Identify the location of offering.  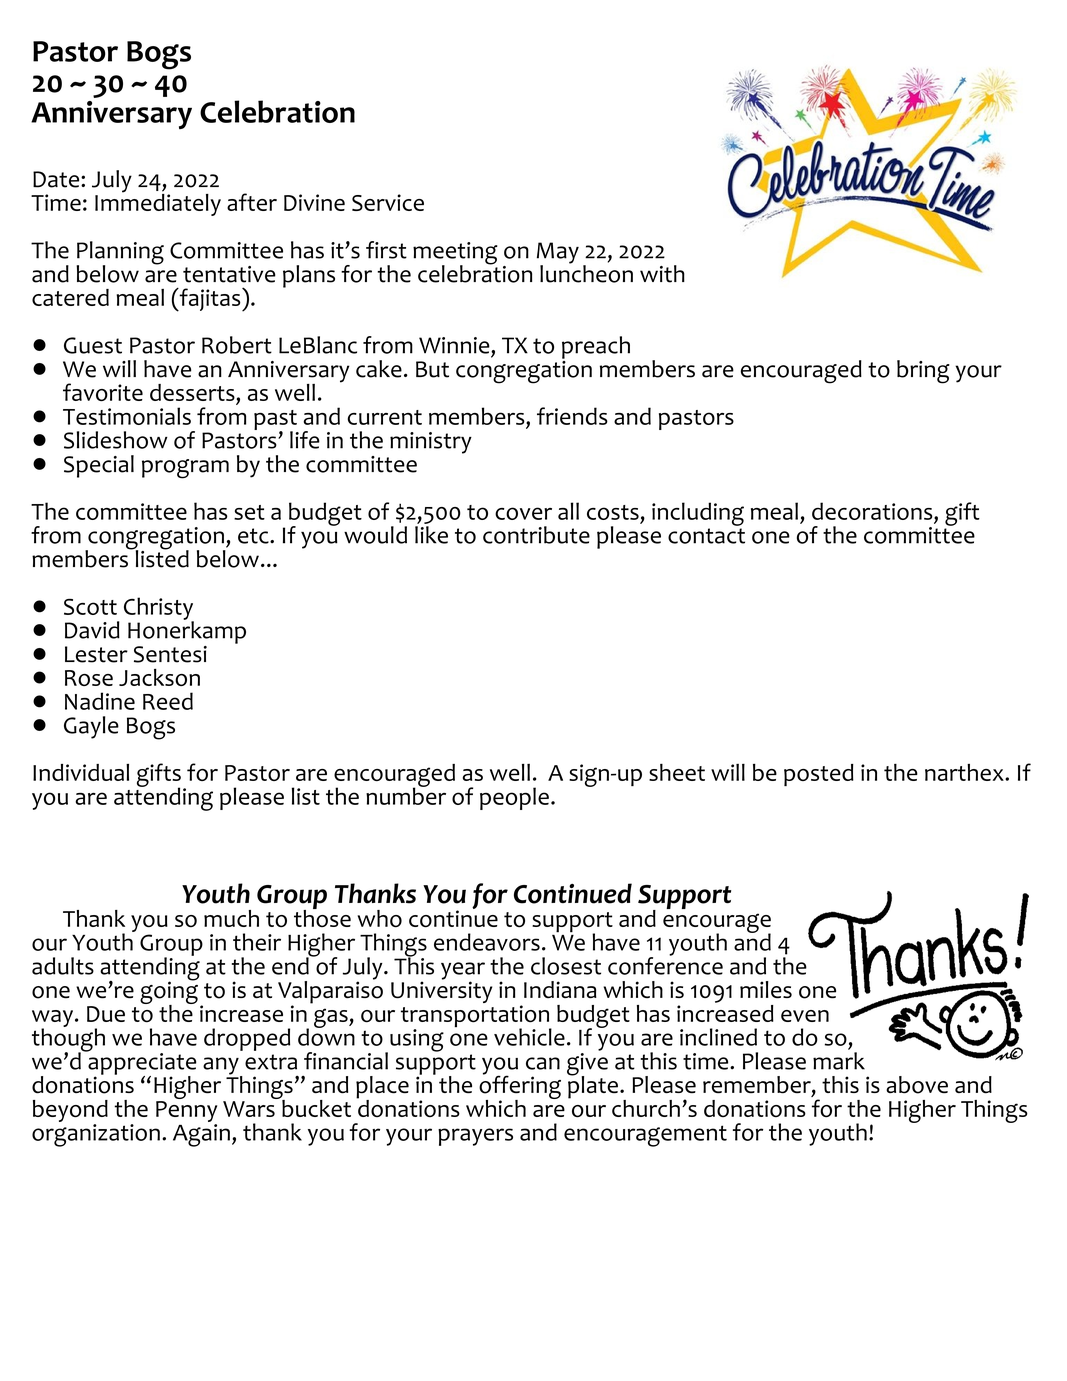
(520, 1087).
